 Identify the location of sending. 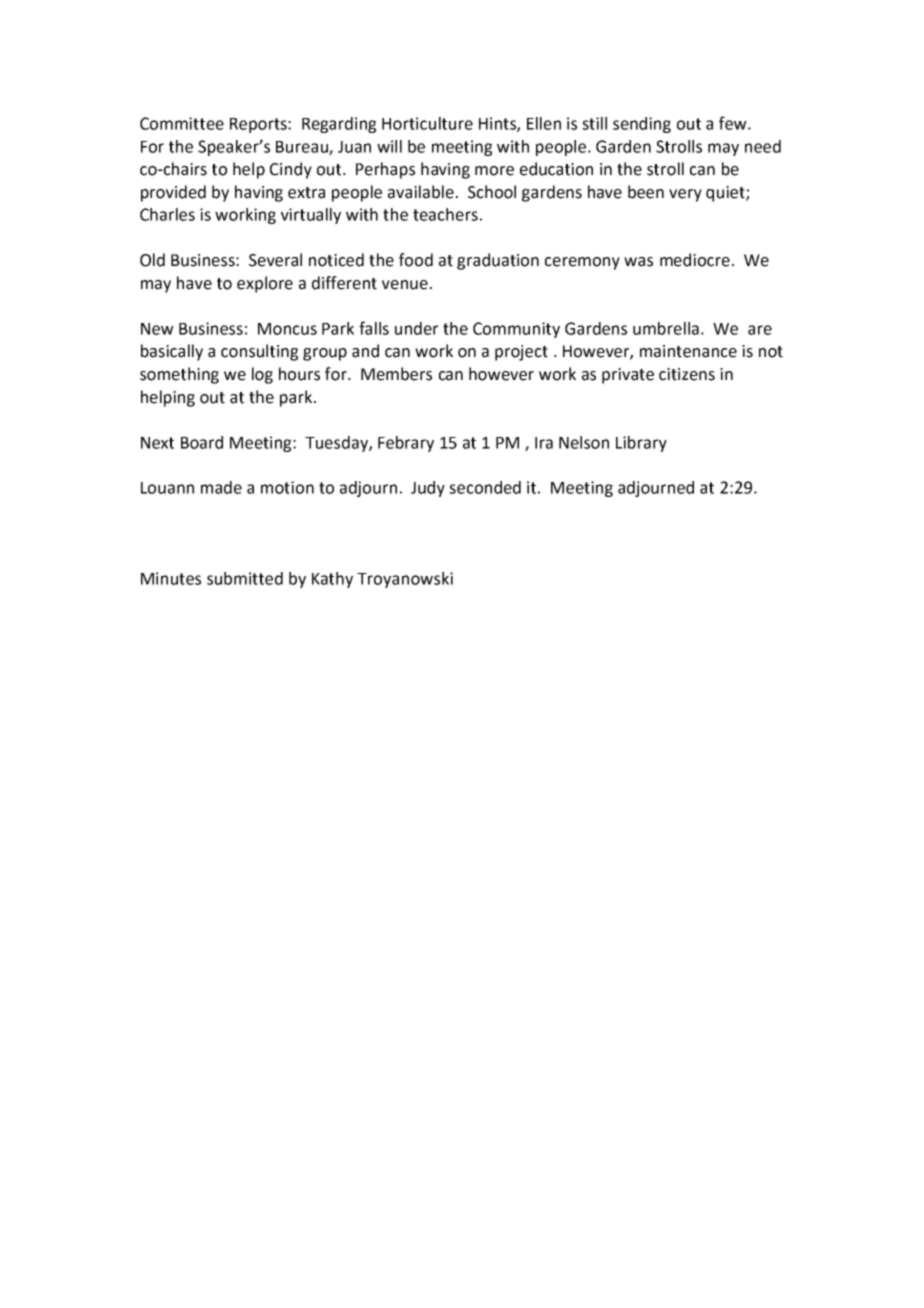
(642, 125).
